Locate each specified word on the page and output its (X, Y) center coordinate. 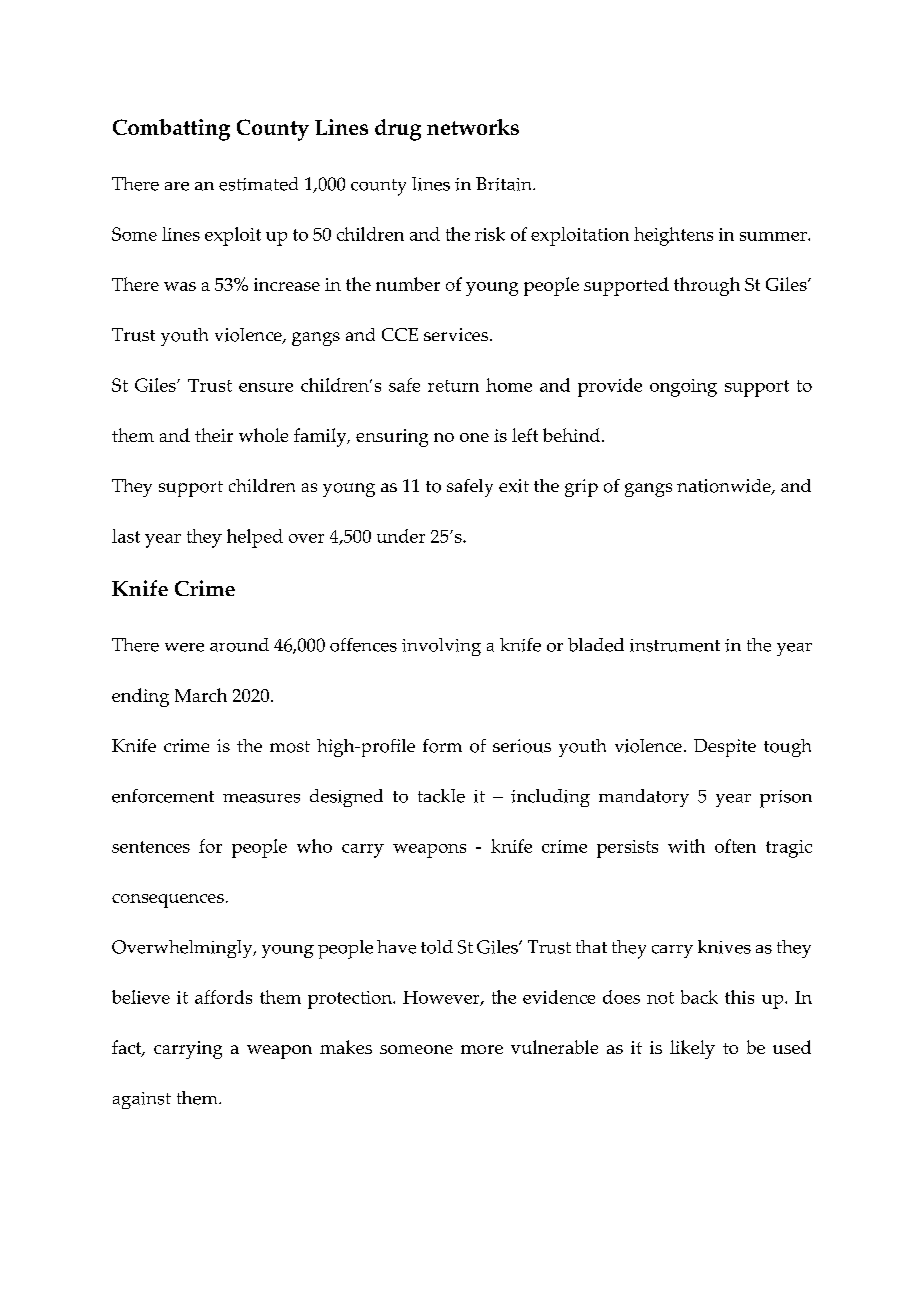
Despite (725, 748)
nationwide (725, 487)
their (214, 435)
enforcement (163, 796)
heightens (673, 236)
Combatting (171, 130)
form (442, 746)
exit (514, 486)
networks (473, 127)
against (142, 1100)
